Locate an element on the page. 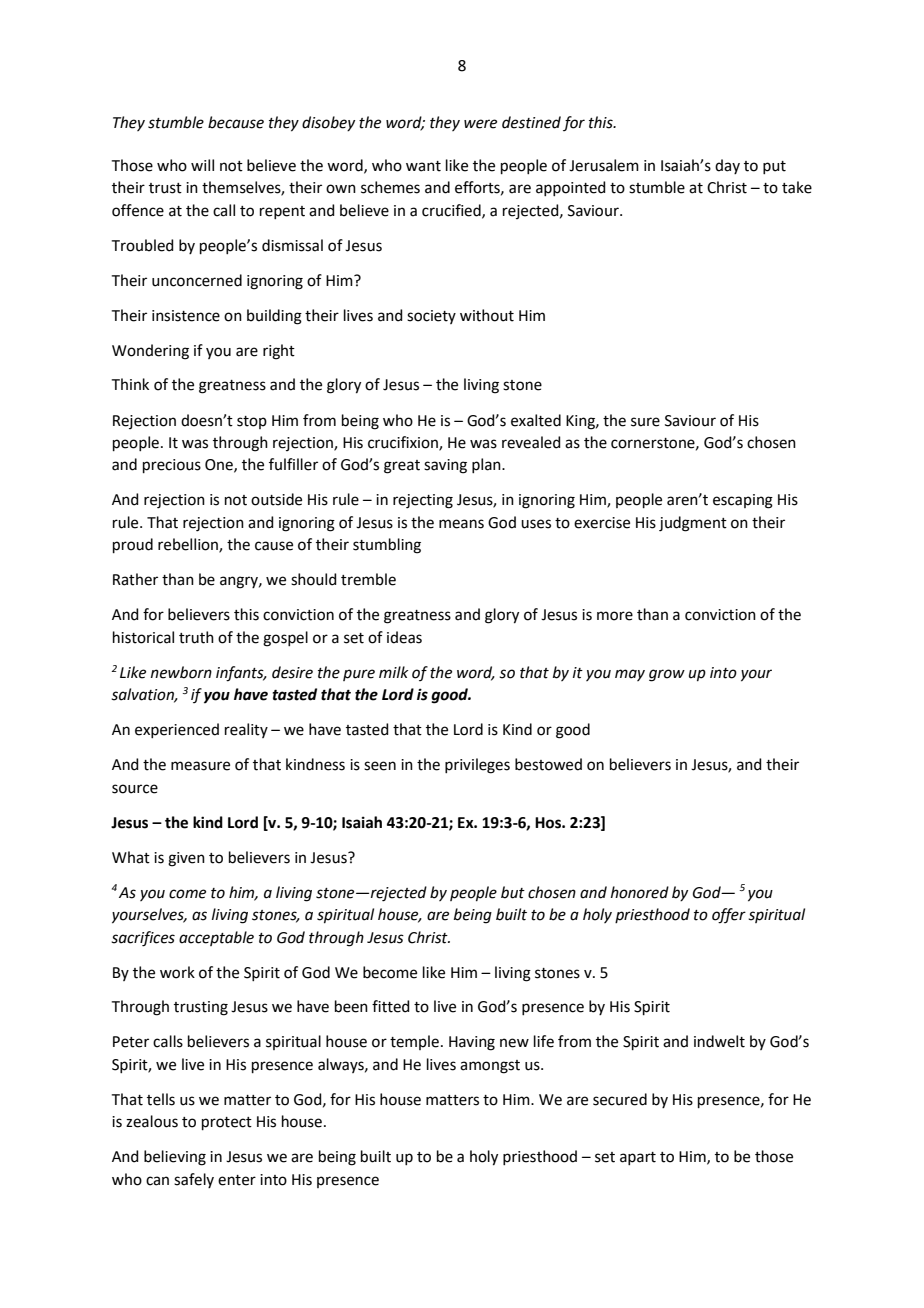 This page has height=1308, width=924. day is located at coordinates (727, 166).
